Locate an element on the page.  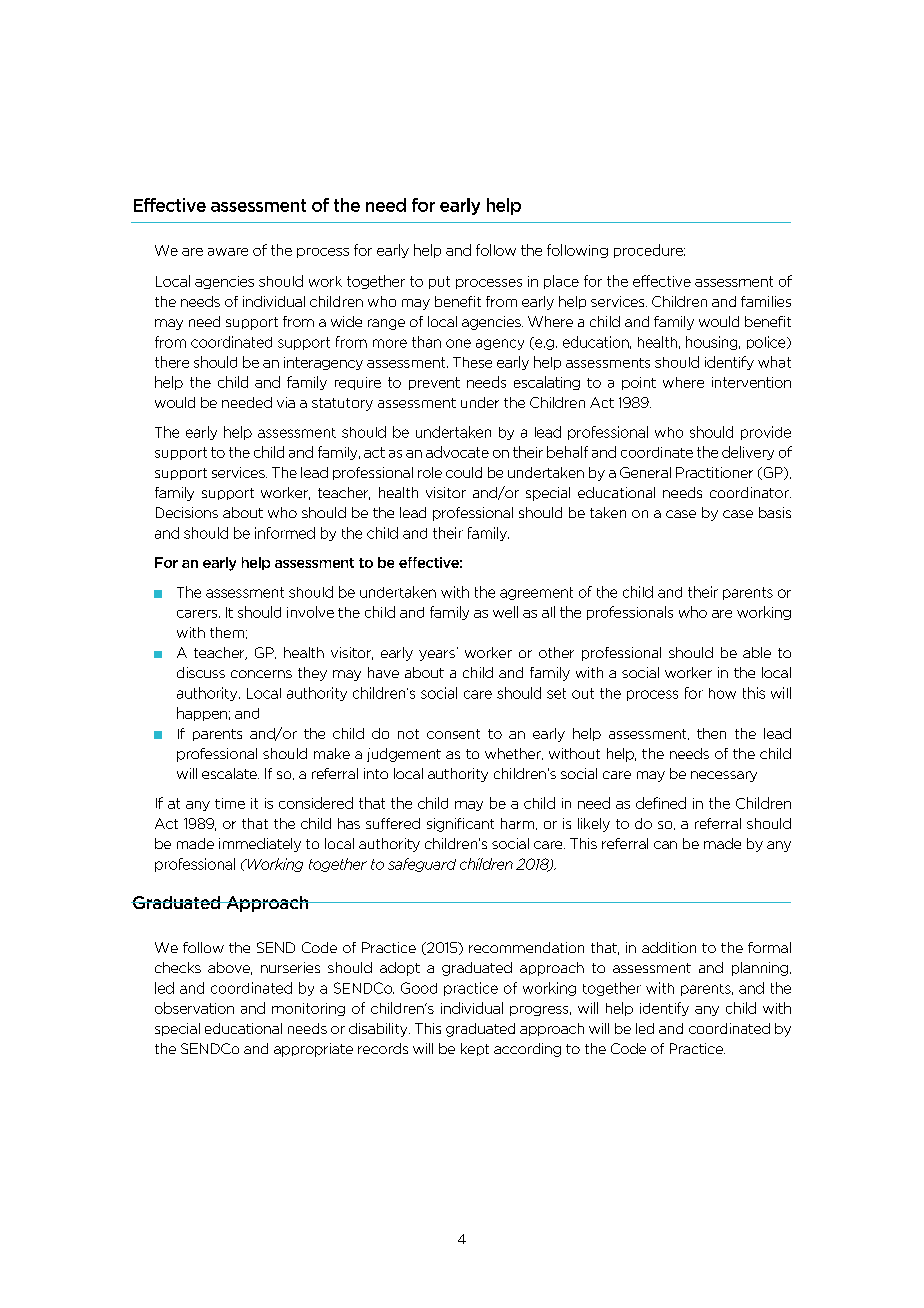
aware is located at coordinates (228, 252).
